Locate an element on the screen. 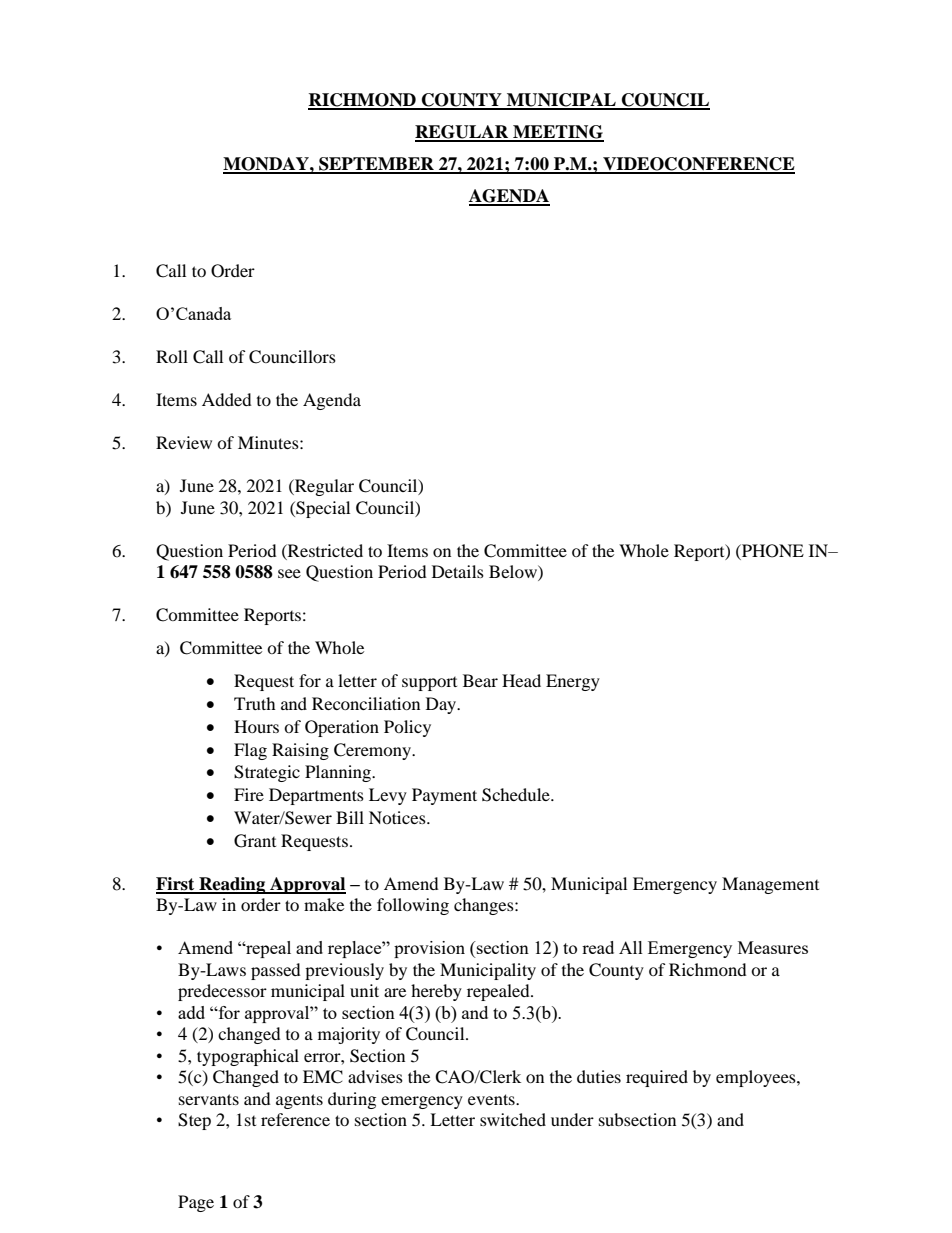 The height and width of the screenshot is (1233, 952). SEPTEMBER is located at coordinates (376, 165).
